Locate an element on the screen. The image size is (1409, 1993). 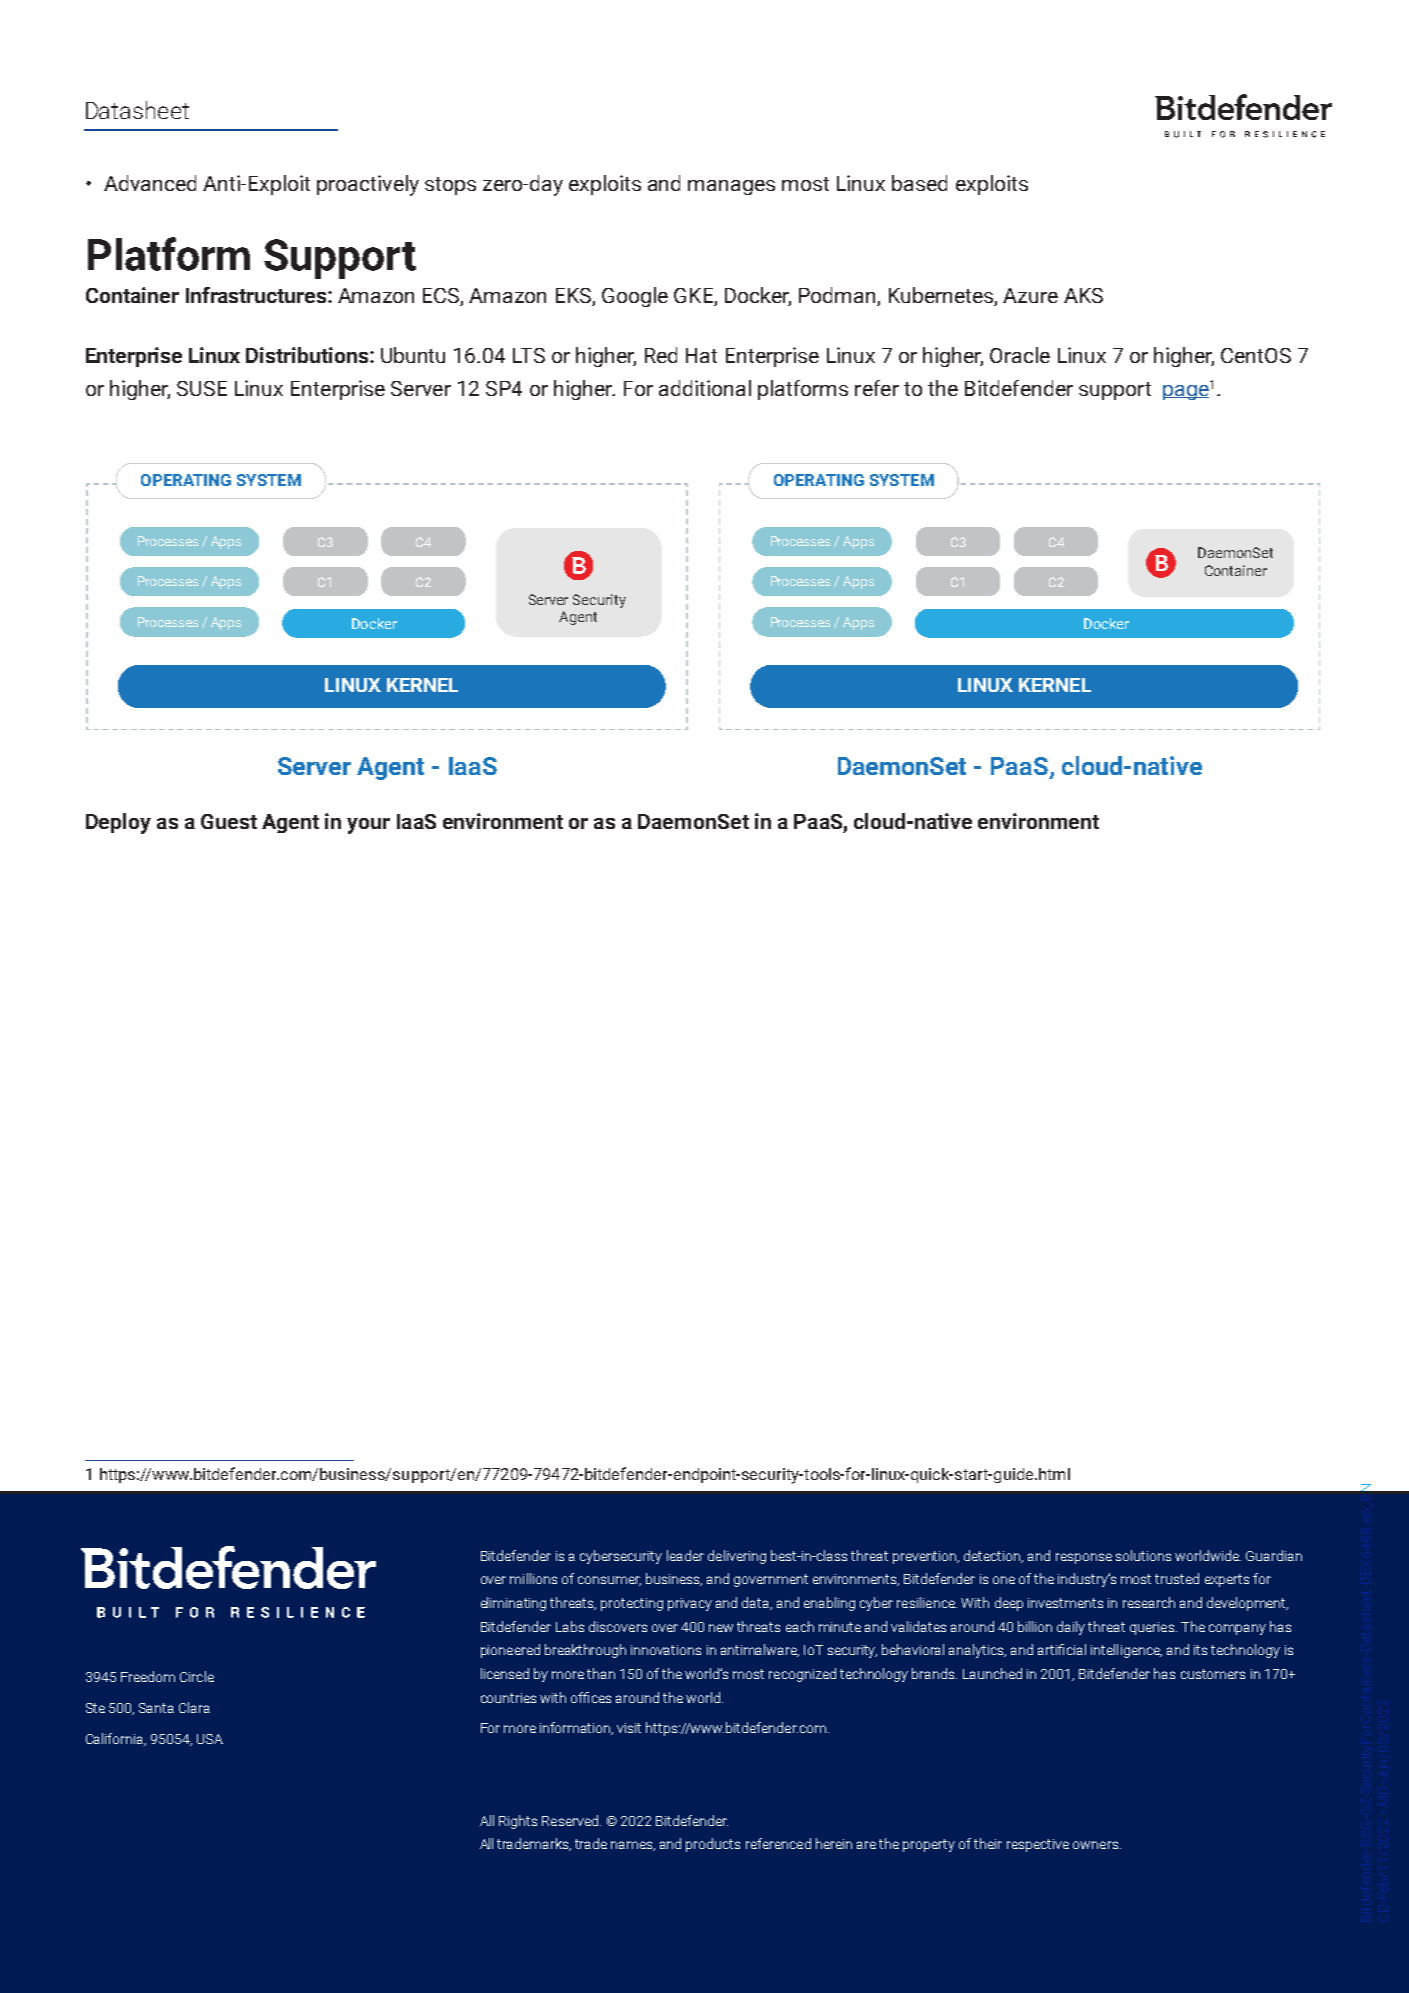
AKS is located at coordinates (1083, 295).
